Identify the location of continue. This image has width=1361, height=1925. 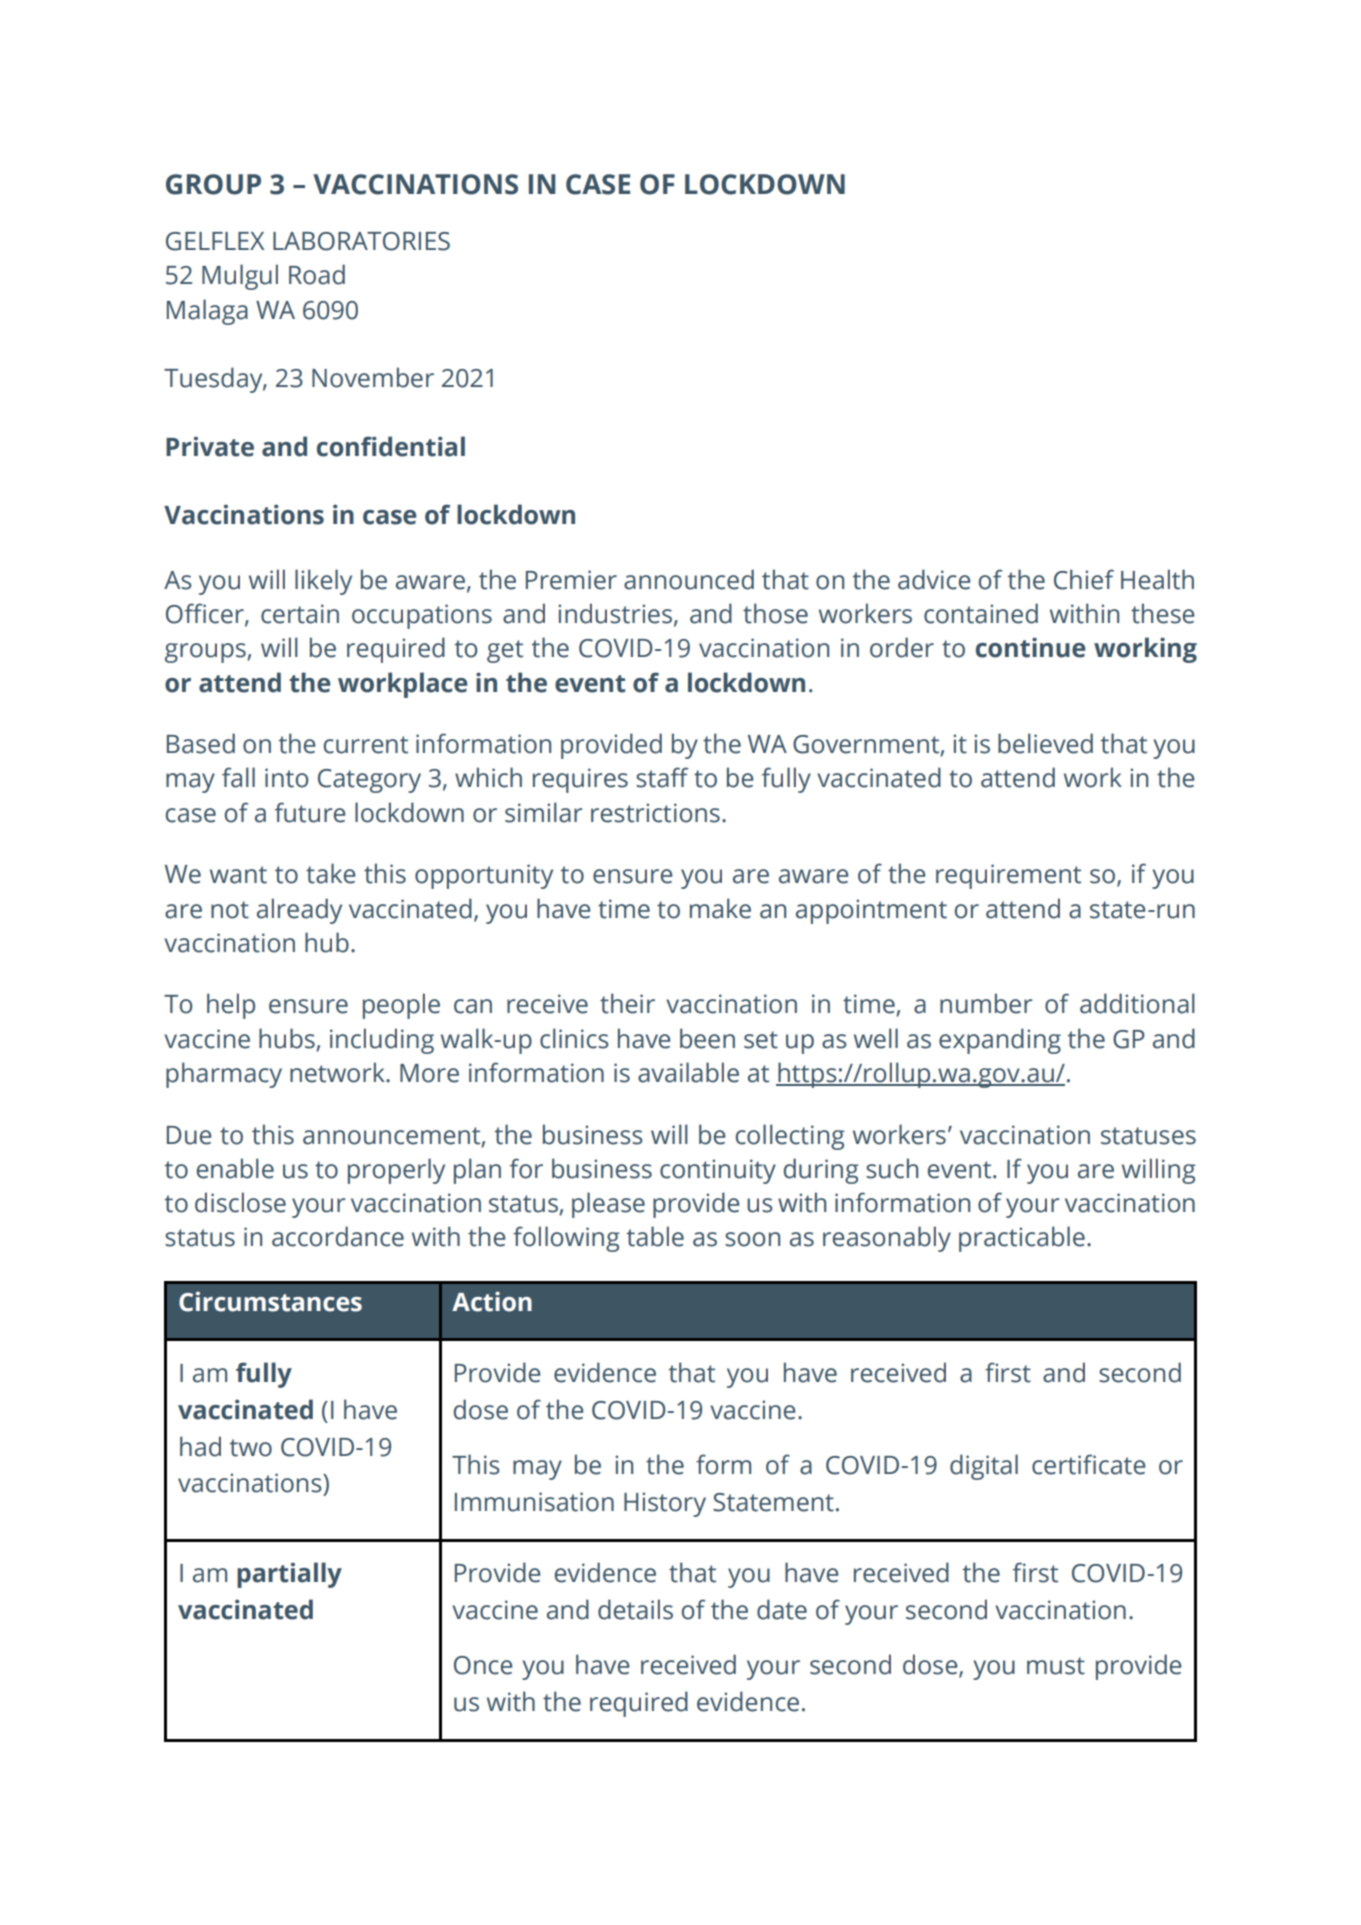
(1030, 647).
